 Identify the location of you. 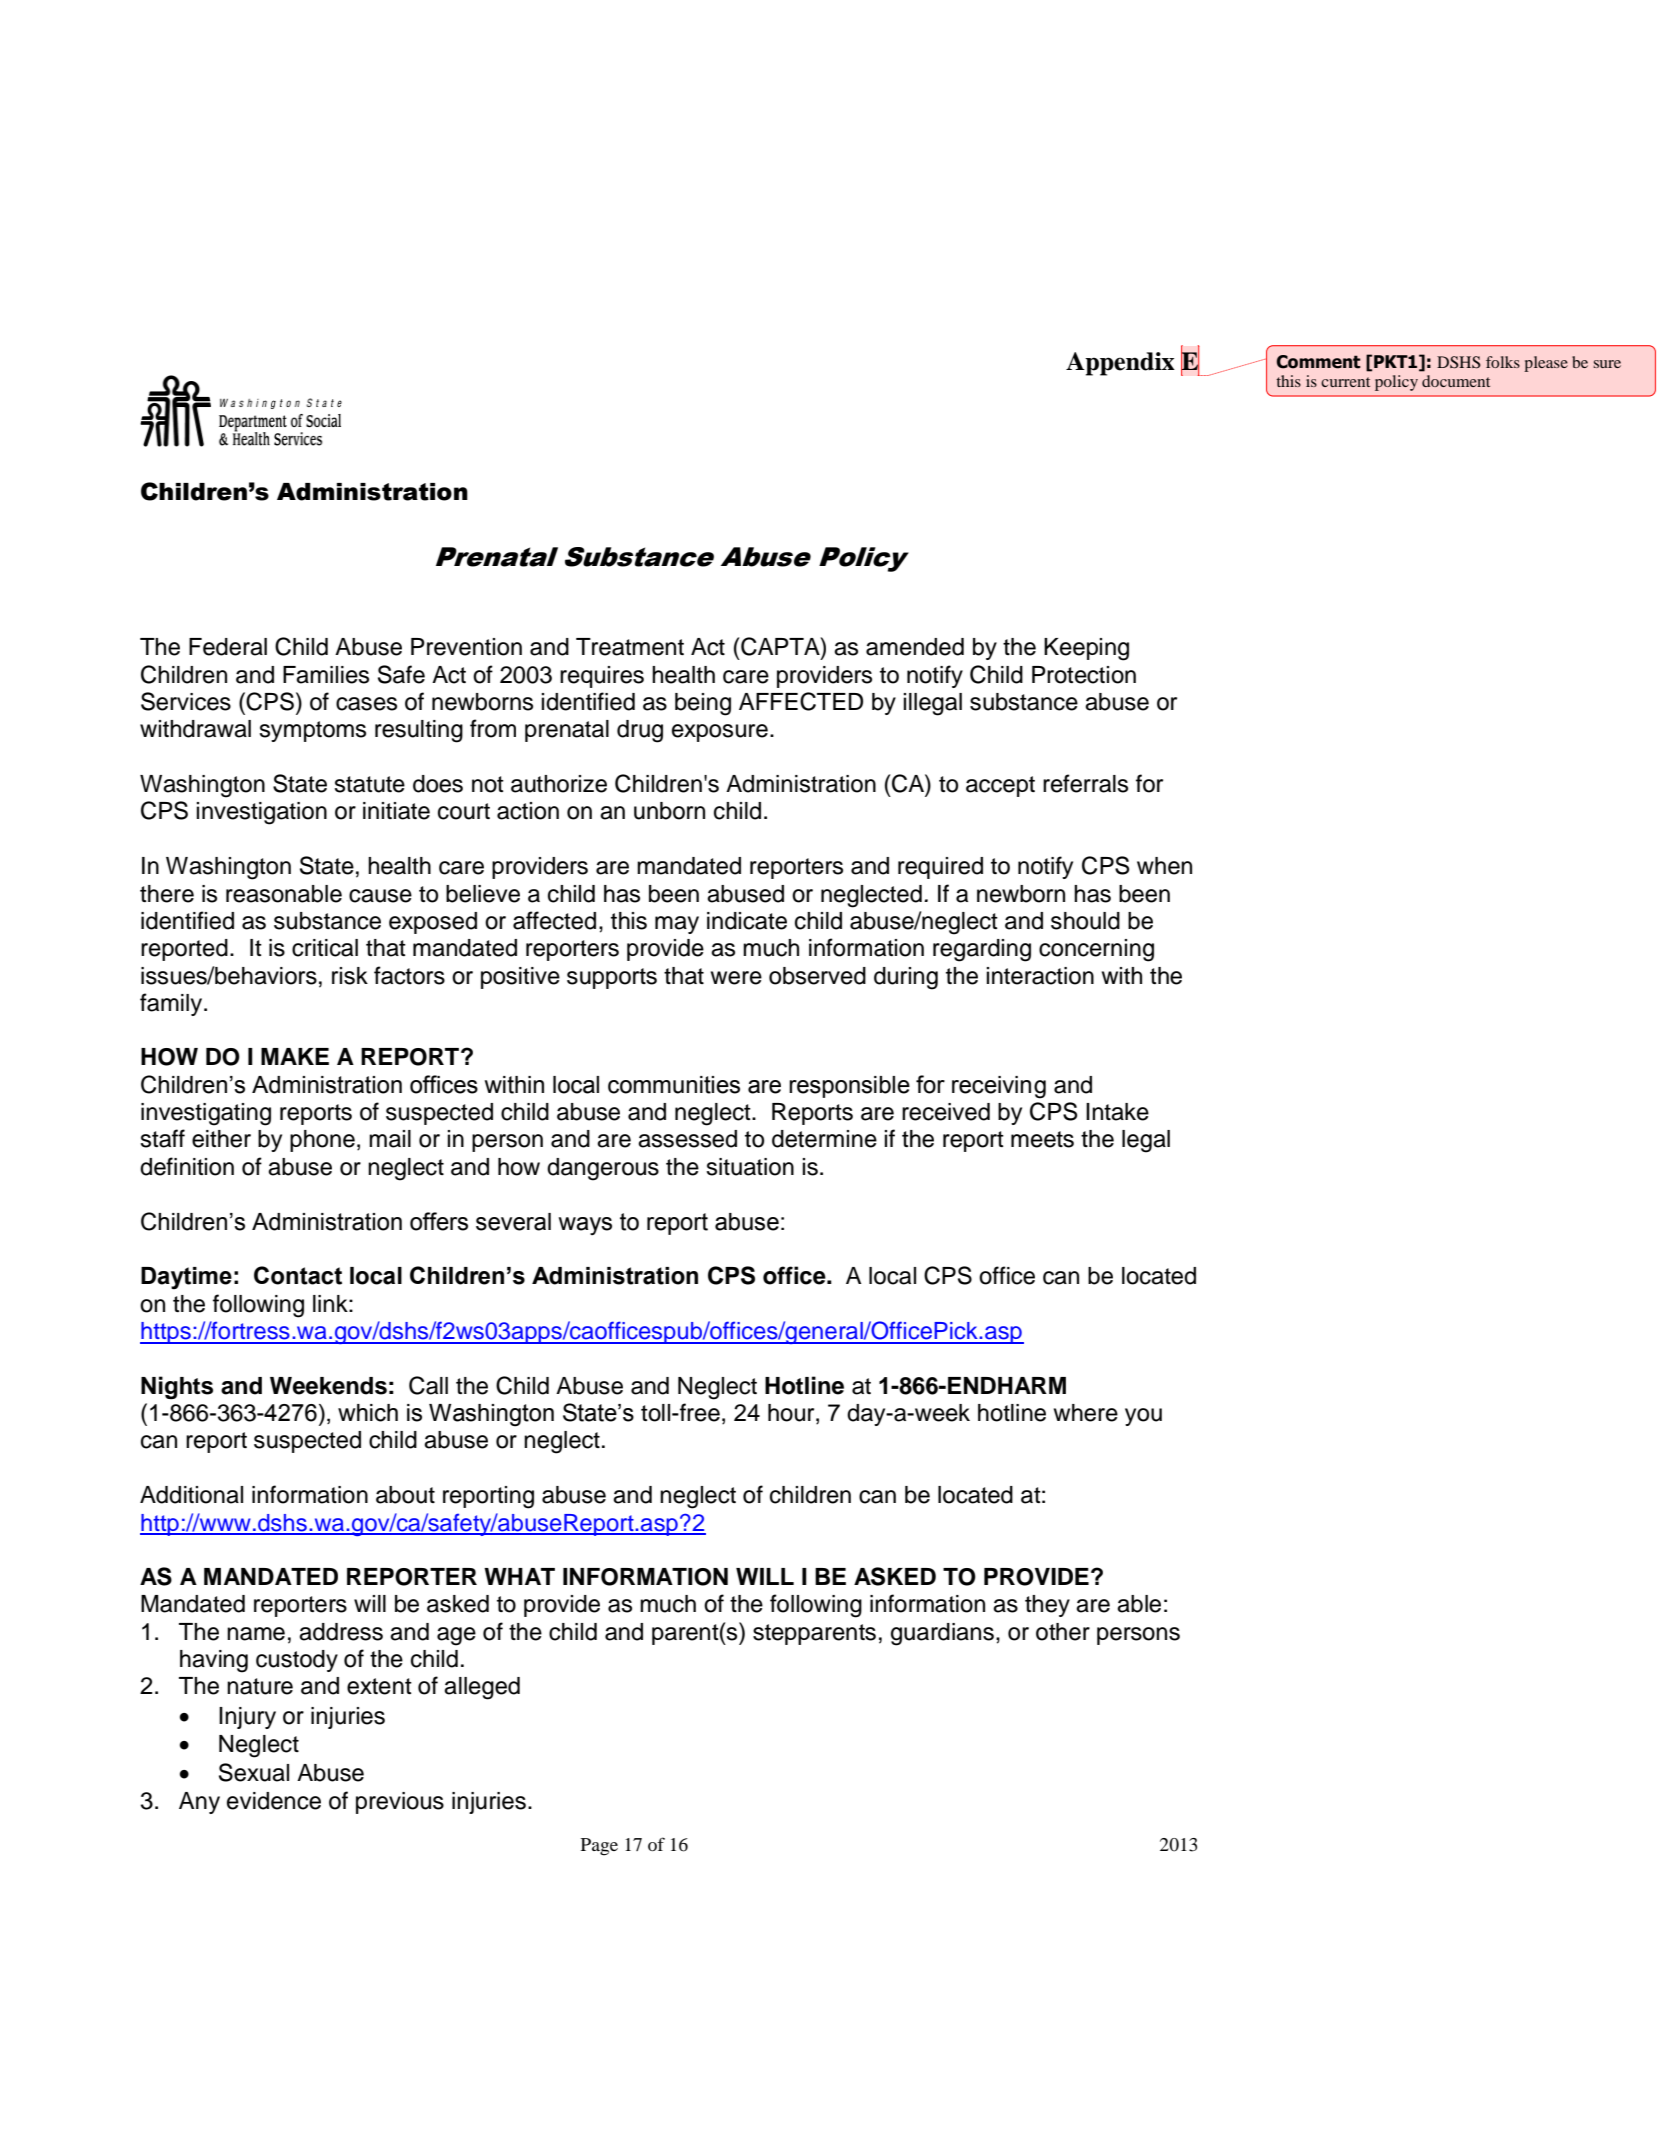
(1143, 1417).
